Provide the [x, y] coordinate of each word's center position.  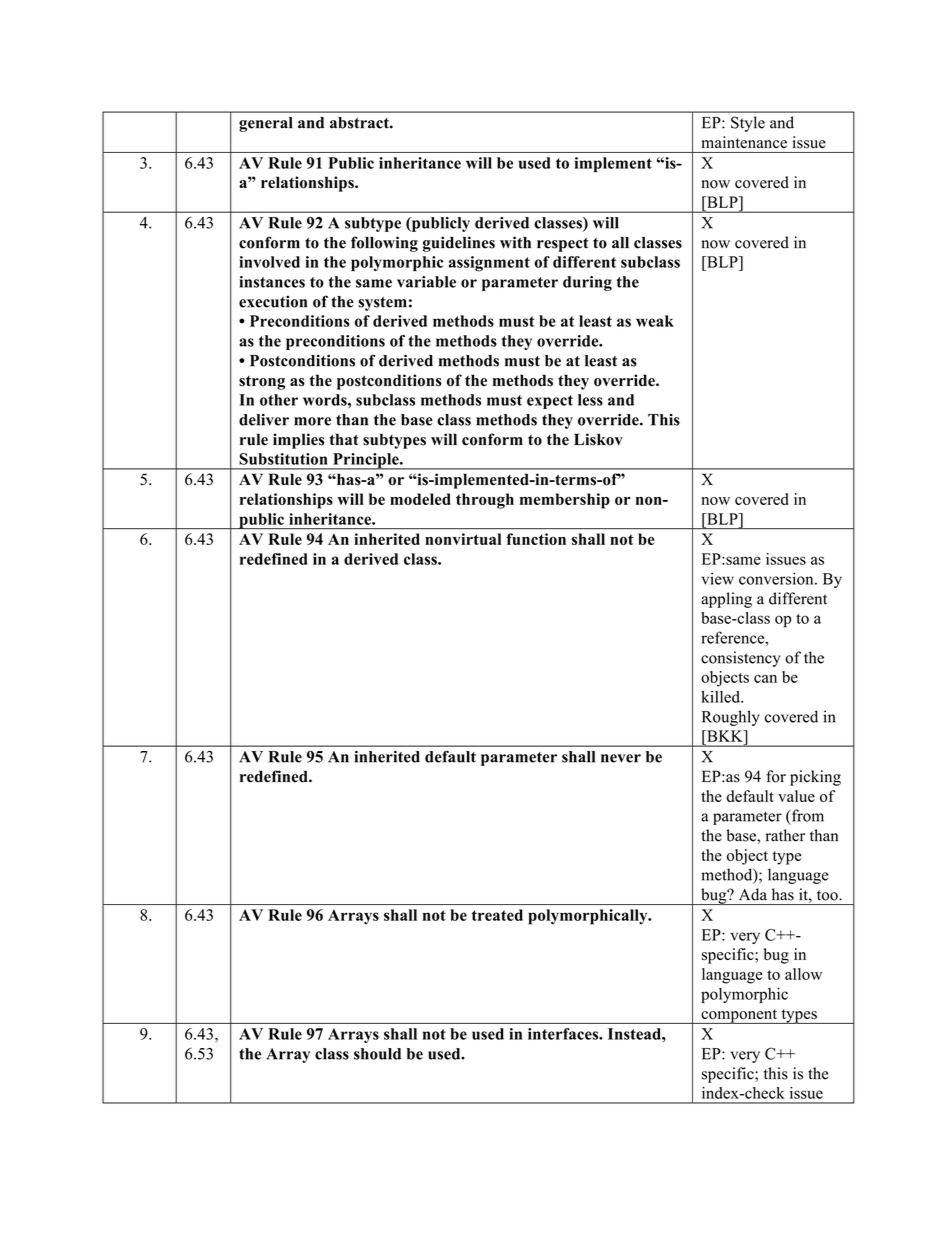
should [377, 1054]
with [515, 242]
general [266, 124]
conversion [777, 578]
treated [497, 915]
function [536, 539]
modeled [420, 499]
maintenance [744, 142]
